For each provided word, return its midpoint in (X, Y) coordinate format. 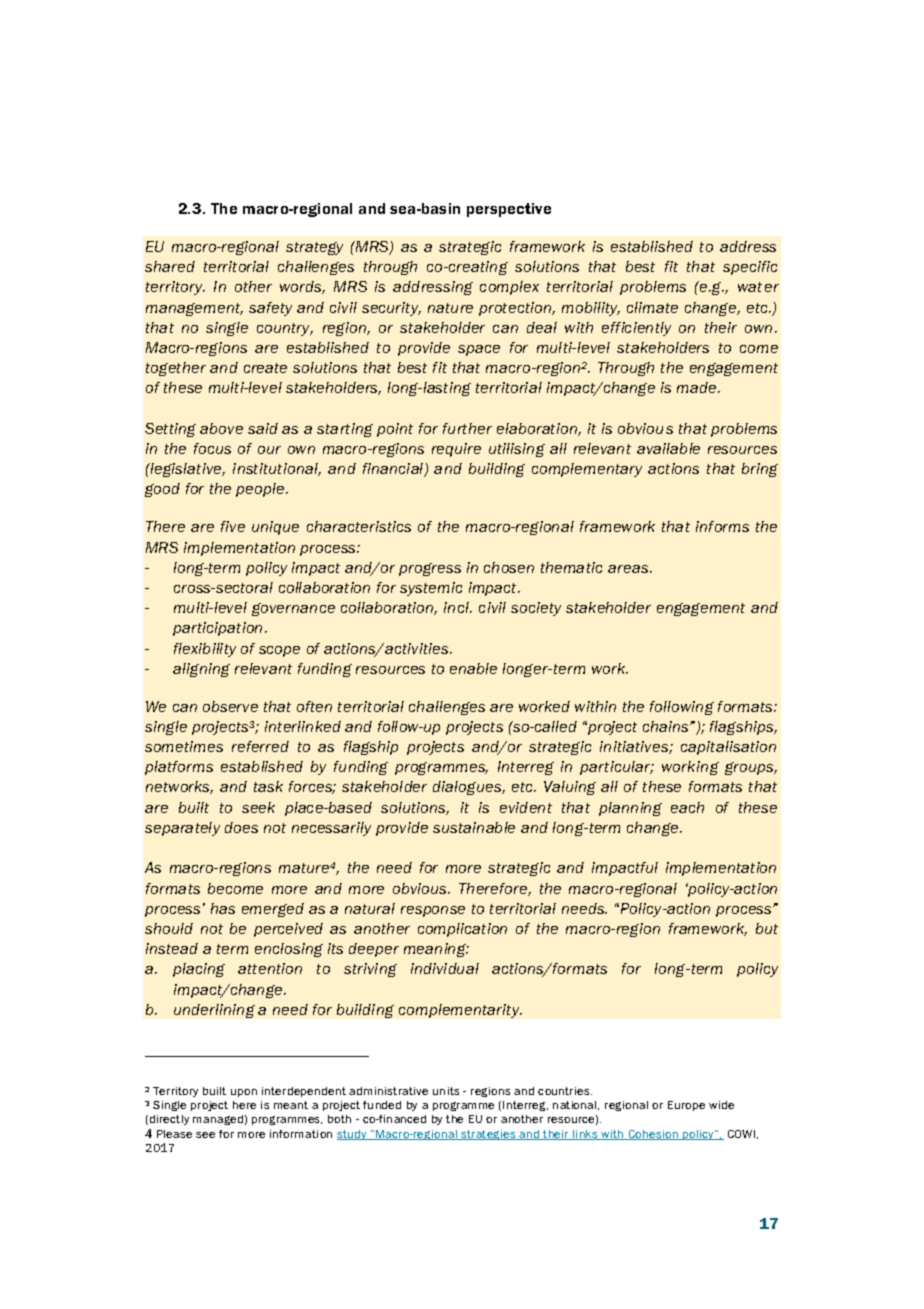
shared (170, 266)
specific (750, 268)
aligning (201, 670)
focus (212, 448)
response (433, 911)
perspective (509, 210)
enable (473, 668)
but (767, 928)
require (456, 450)
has (223, 908)
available (668, 448)
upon (244, 1093)
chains (667, 726)
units (446, 1091)
